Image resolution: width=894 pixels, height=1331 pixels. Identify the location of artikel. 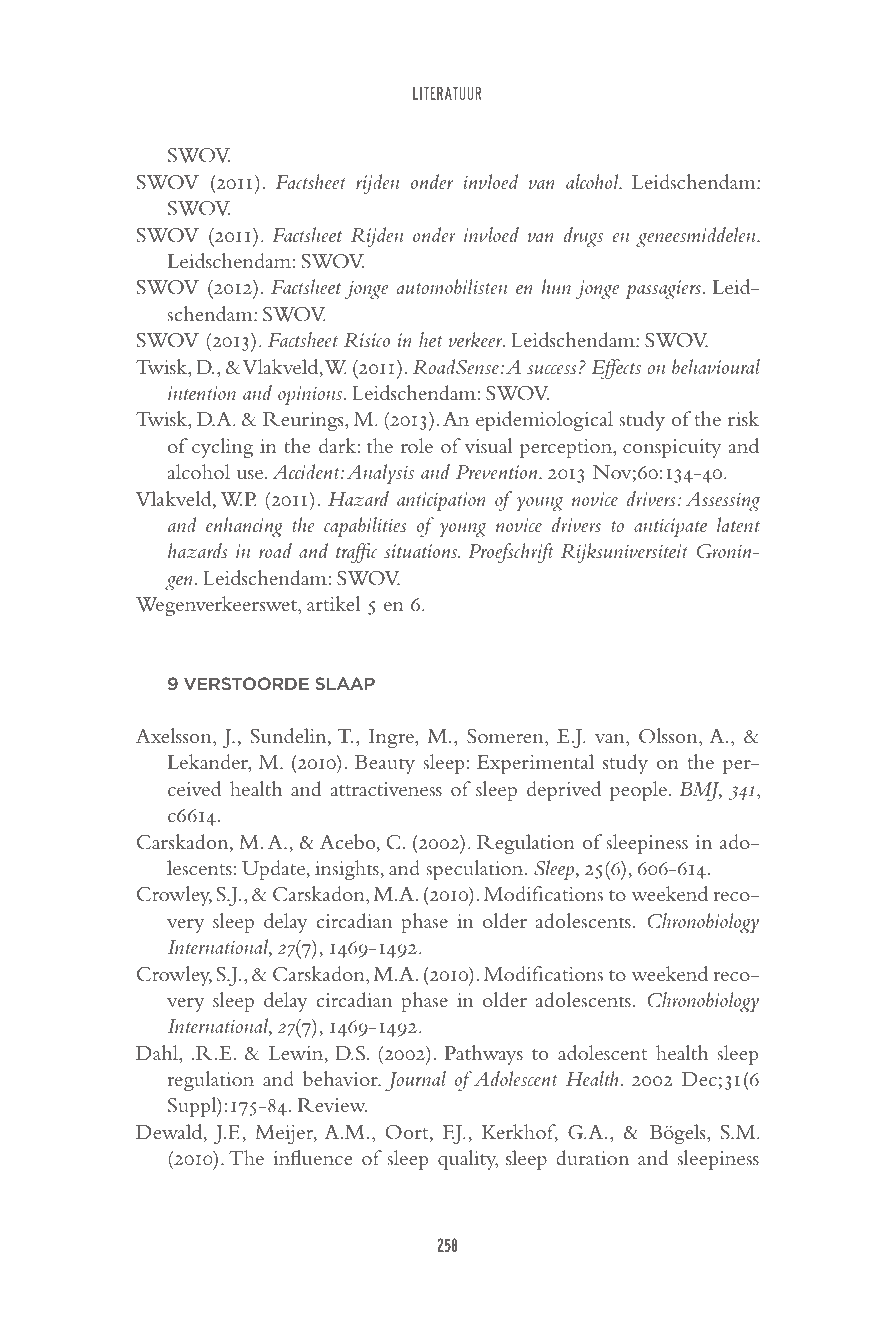
(333, 604).
